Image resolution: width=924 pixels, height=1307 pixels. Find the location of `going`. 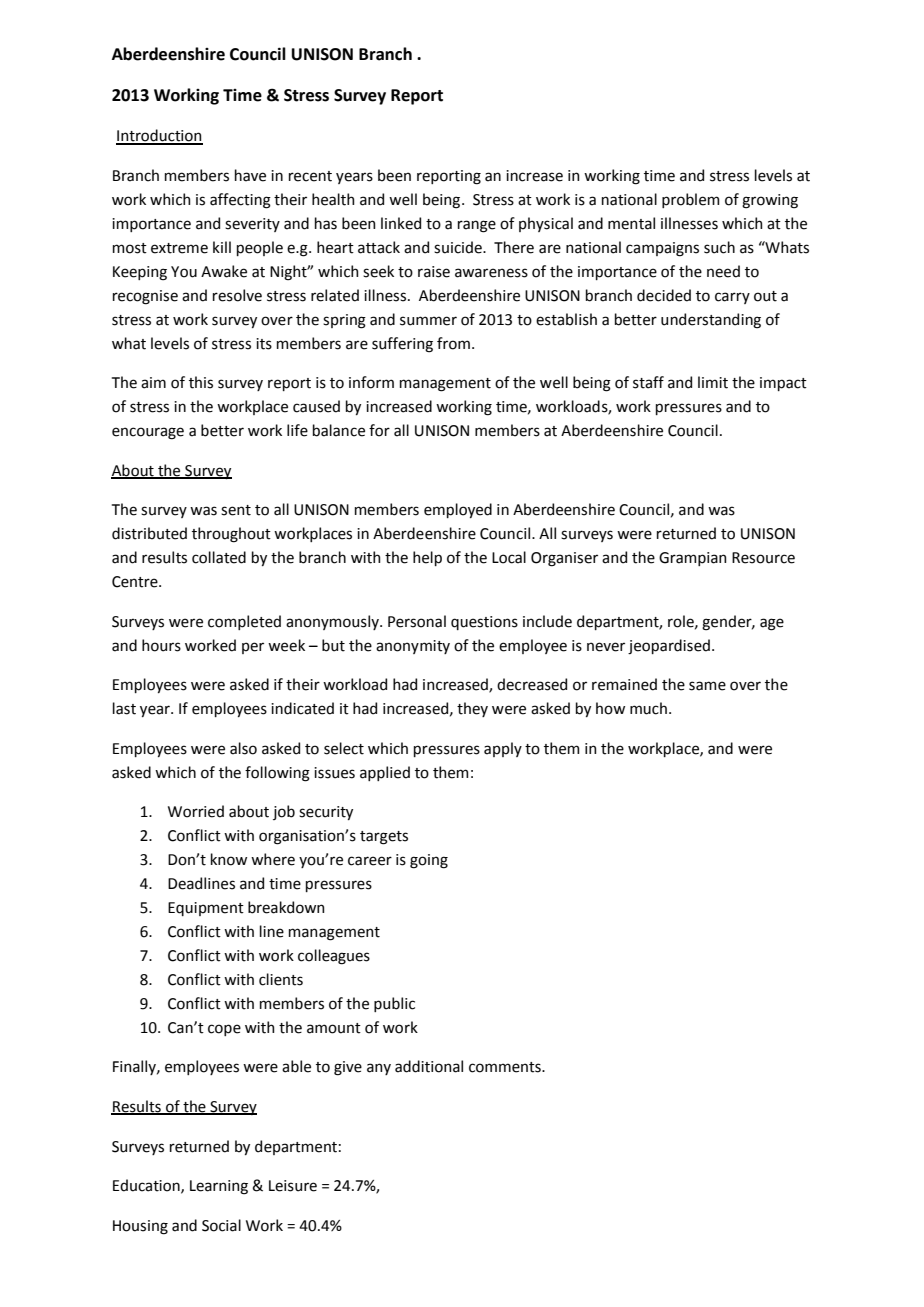

going is located at coordinates (429, 861).
